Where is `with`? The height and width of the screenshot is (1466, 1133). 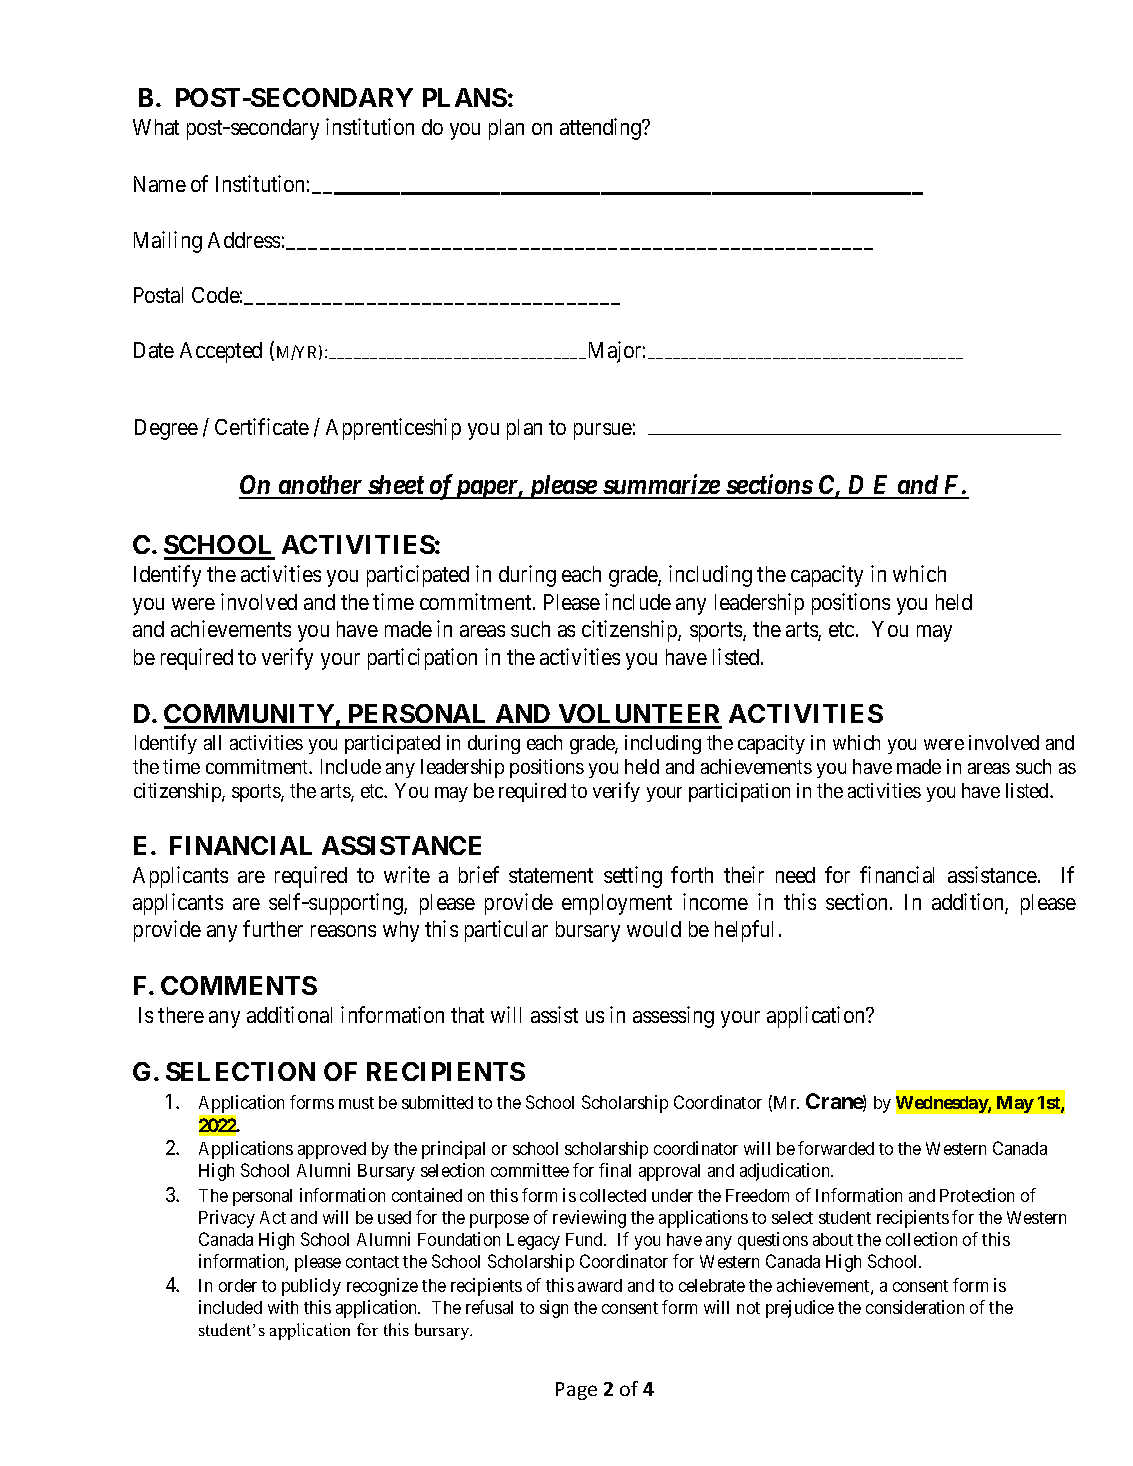 with is located at coordinates (283, 1307).
